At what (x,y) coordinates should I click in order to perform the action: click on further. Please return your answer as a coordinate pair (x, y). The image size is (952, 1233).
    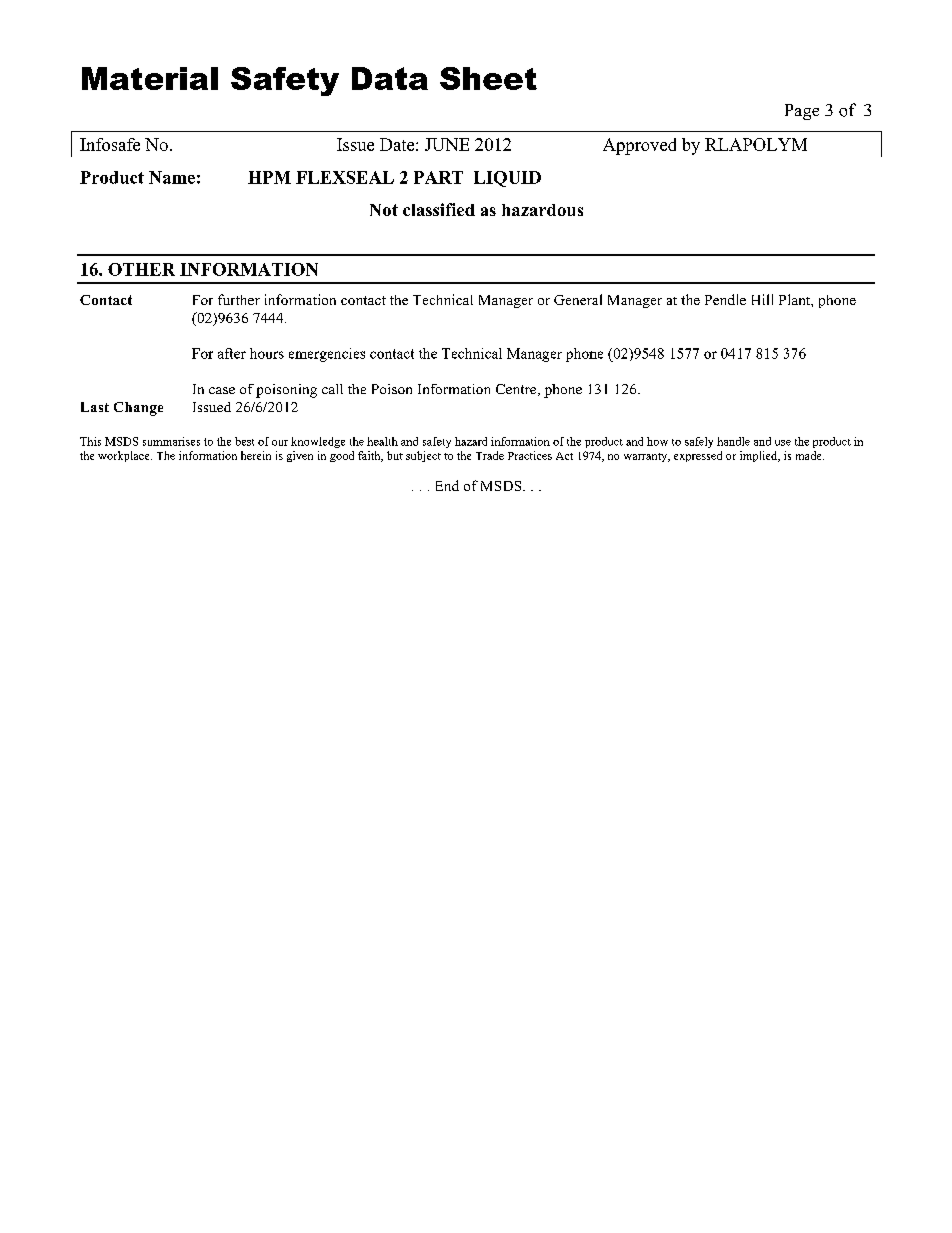
    Looking at the image, I should click on (239, 299).
